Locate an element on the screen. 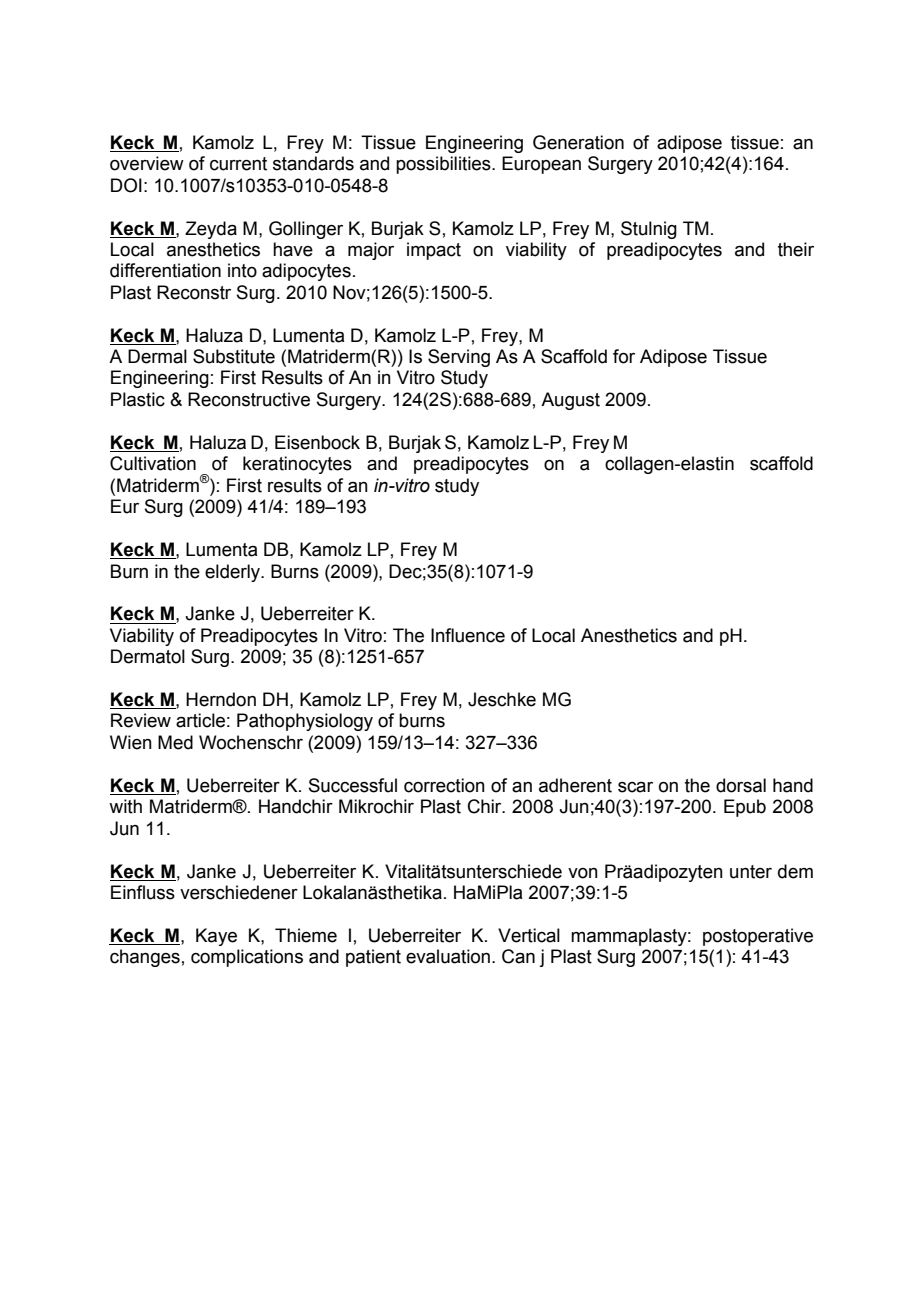 This screenshot has height=1308, width=924. Influence is located at coordinates (468, 635).
